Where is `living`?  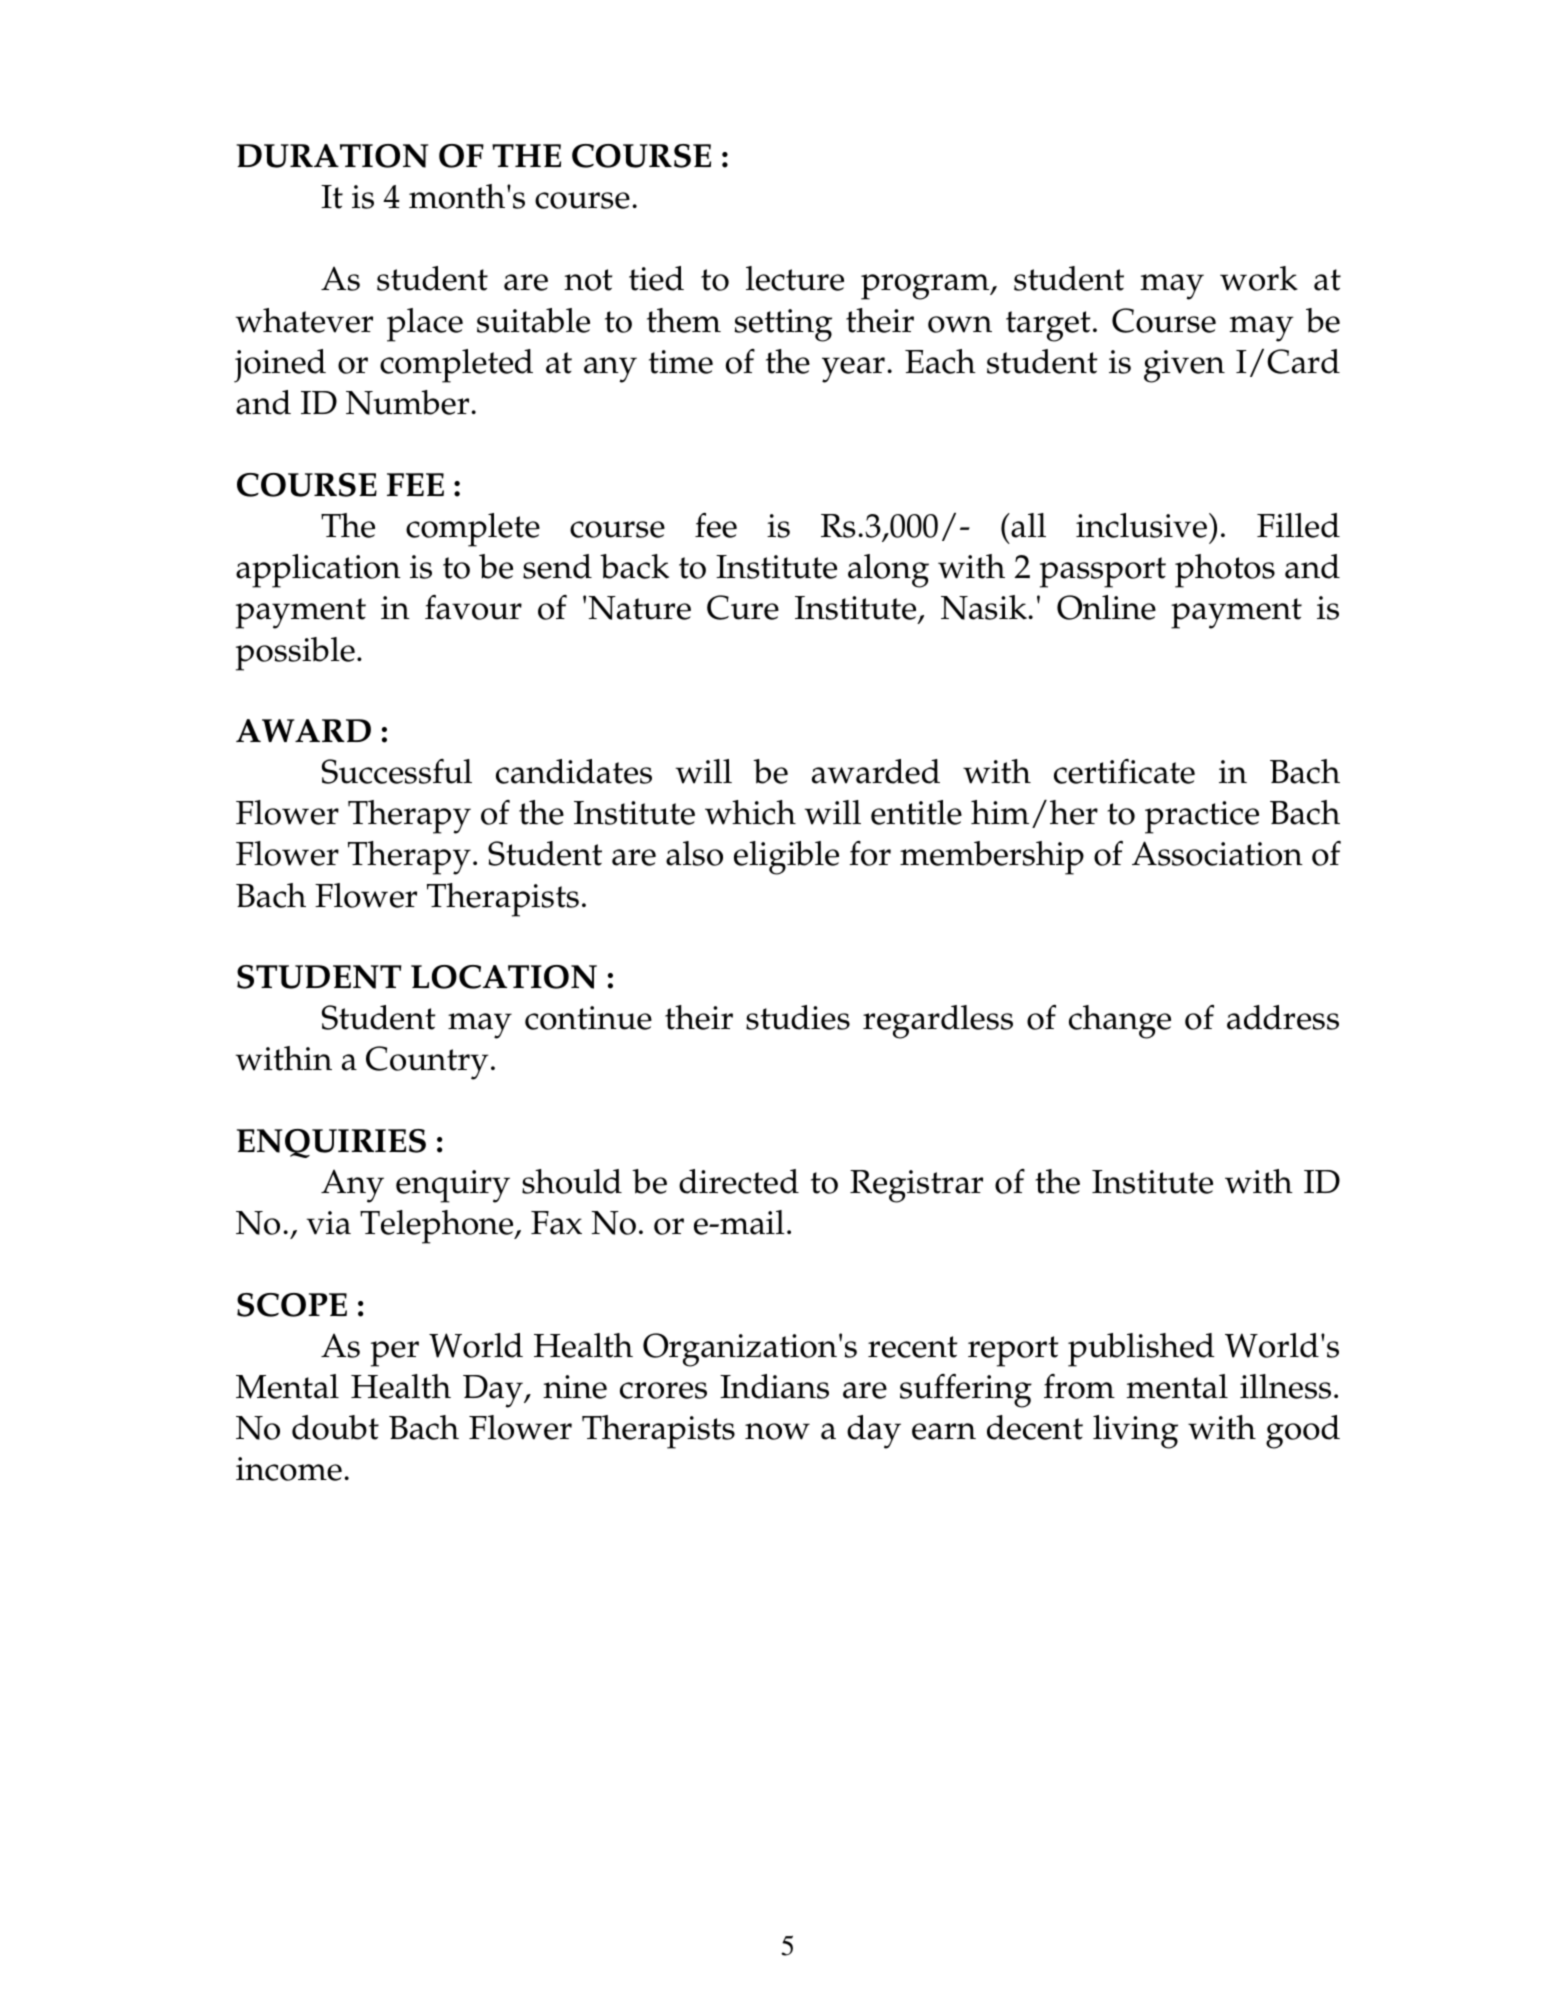 living is located at coordinates (1135, 1432).
